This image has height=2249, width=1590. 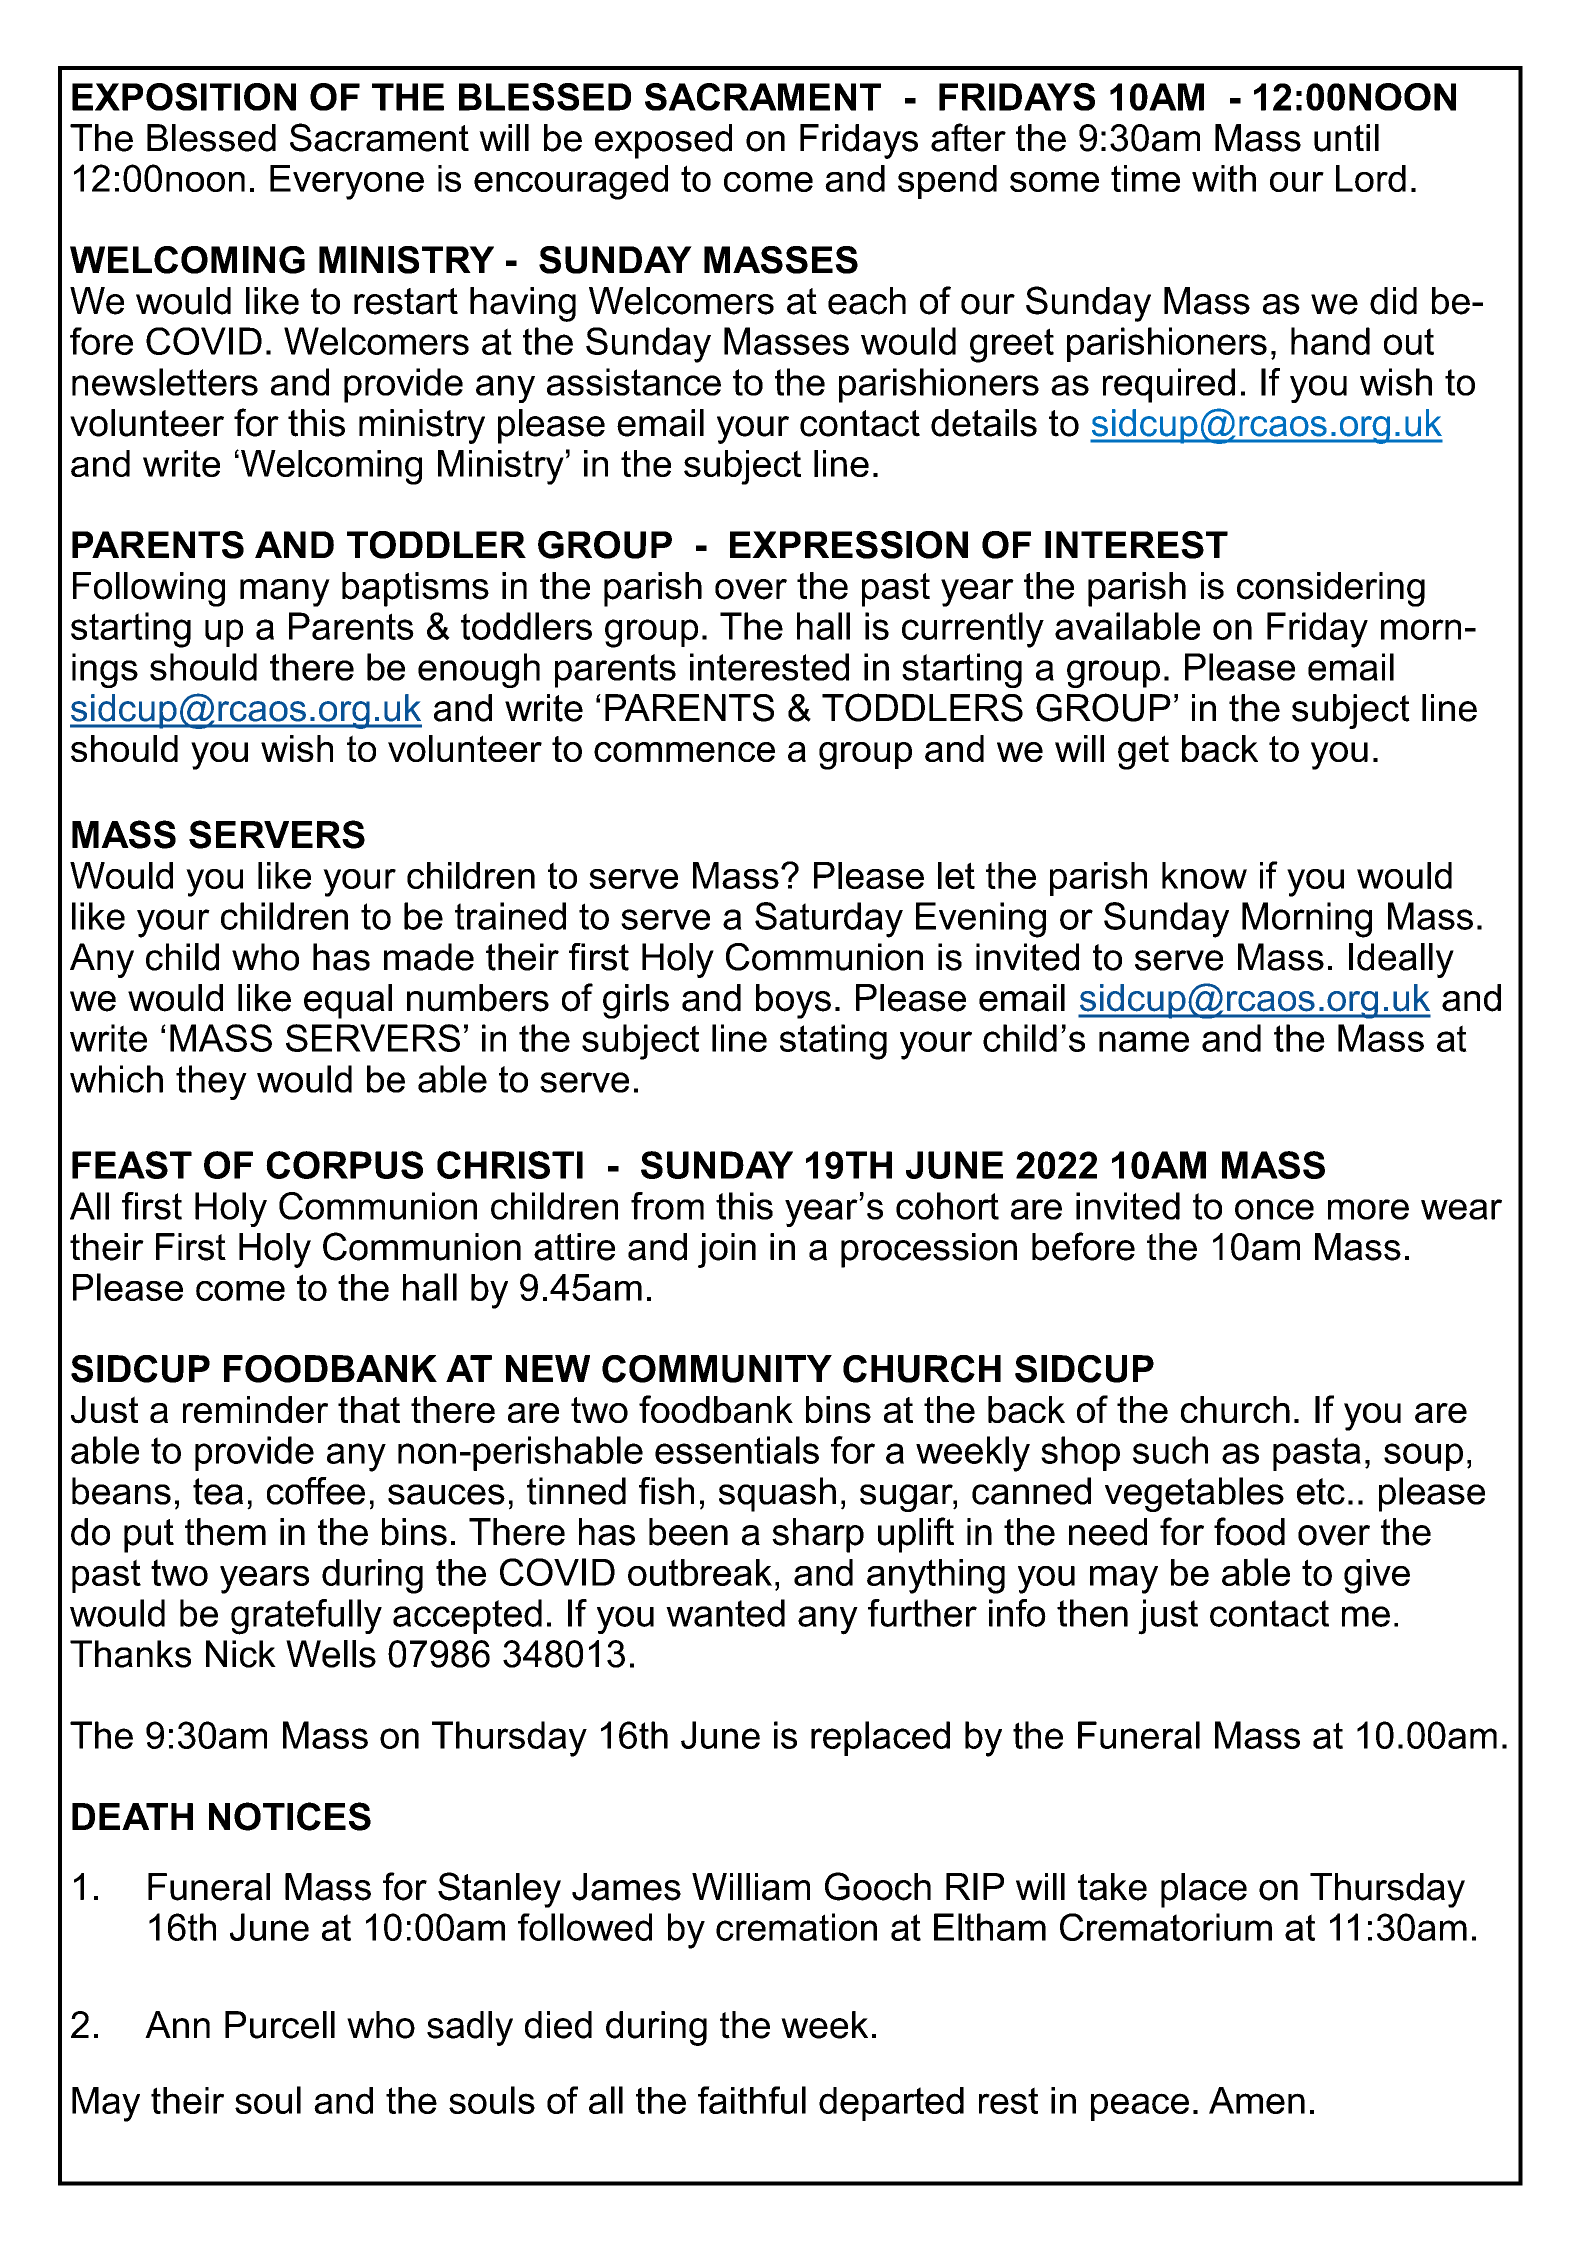 I want to click on faithful, so click(x=752, y=2100).
